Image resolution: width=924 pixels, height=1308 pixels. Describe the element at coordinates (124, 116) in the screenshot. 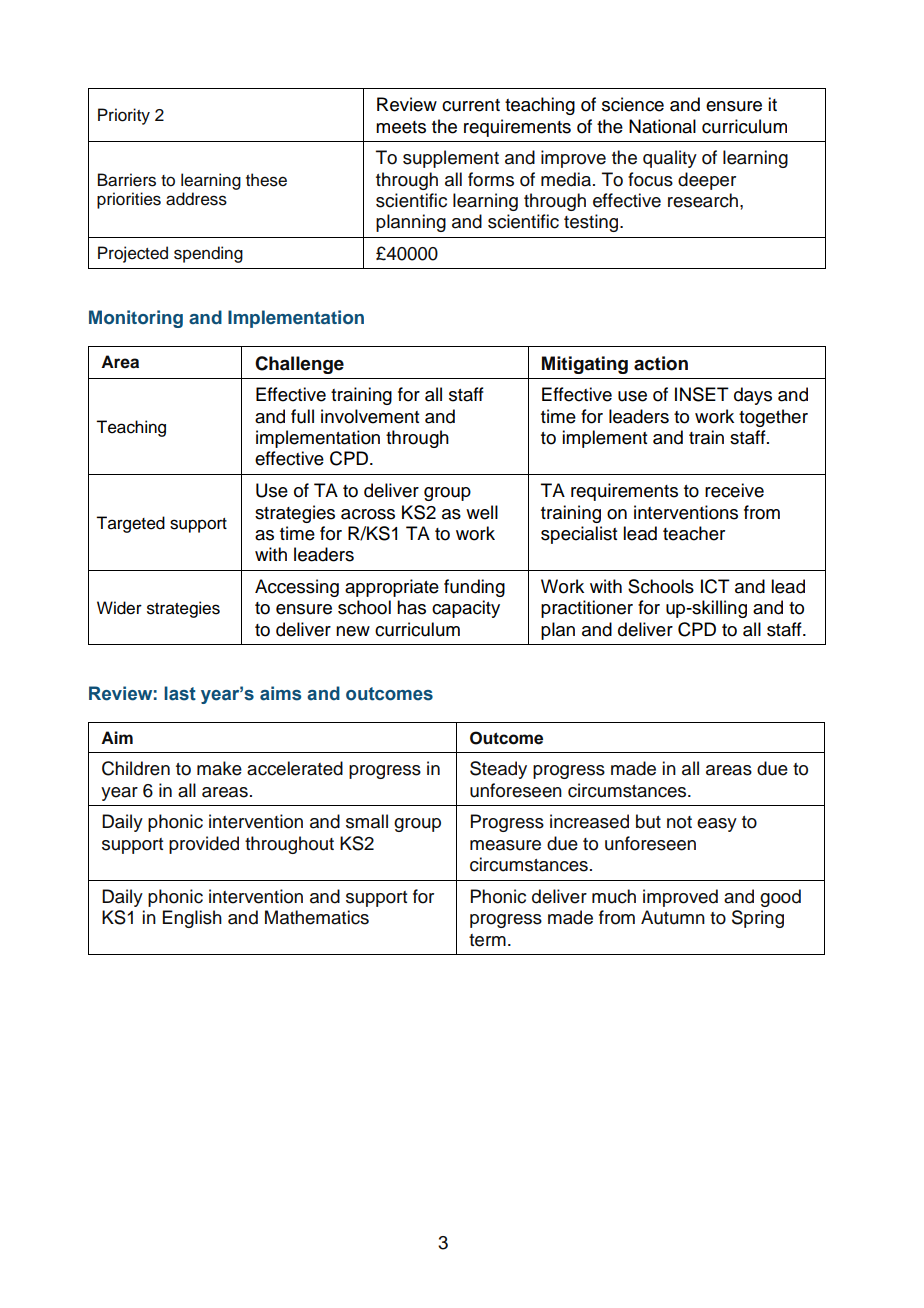

I see `Priority` at that location.
